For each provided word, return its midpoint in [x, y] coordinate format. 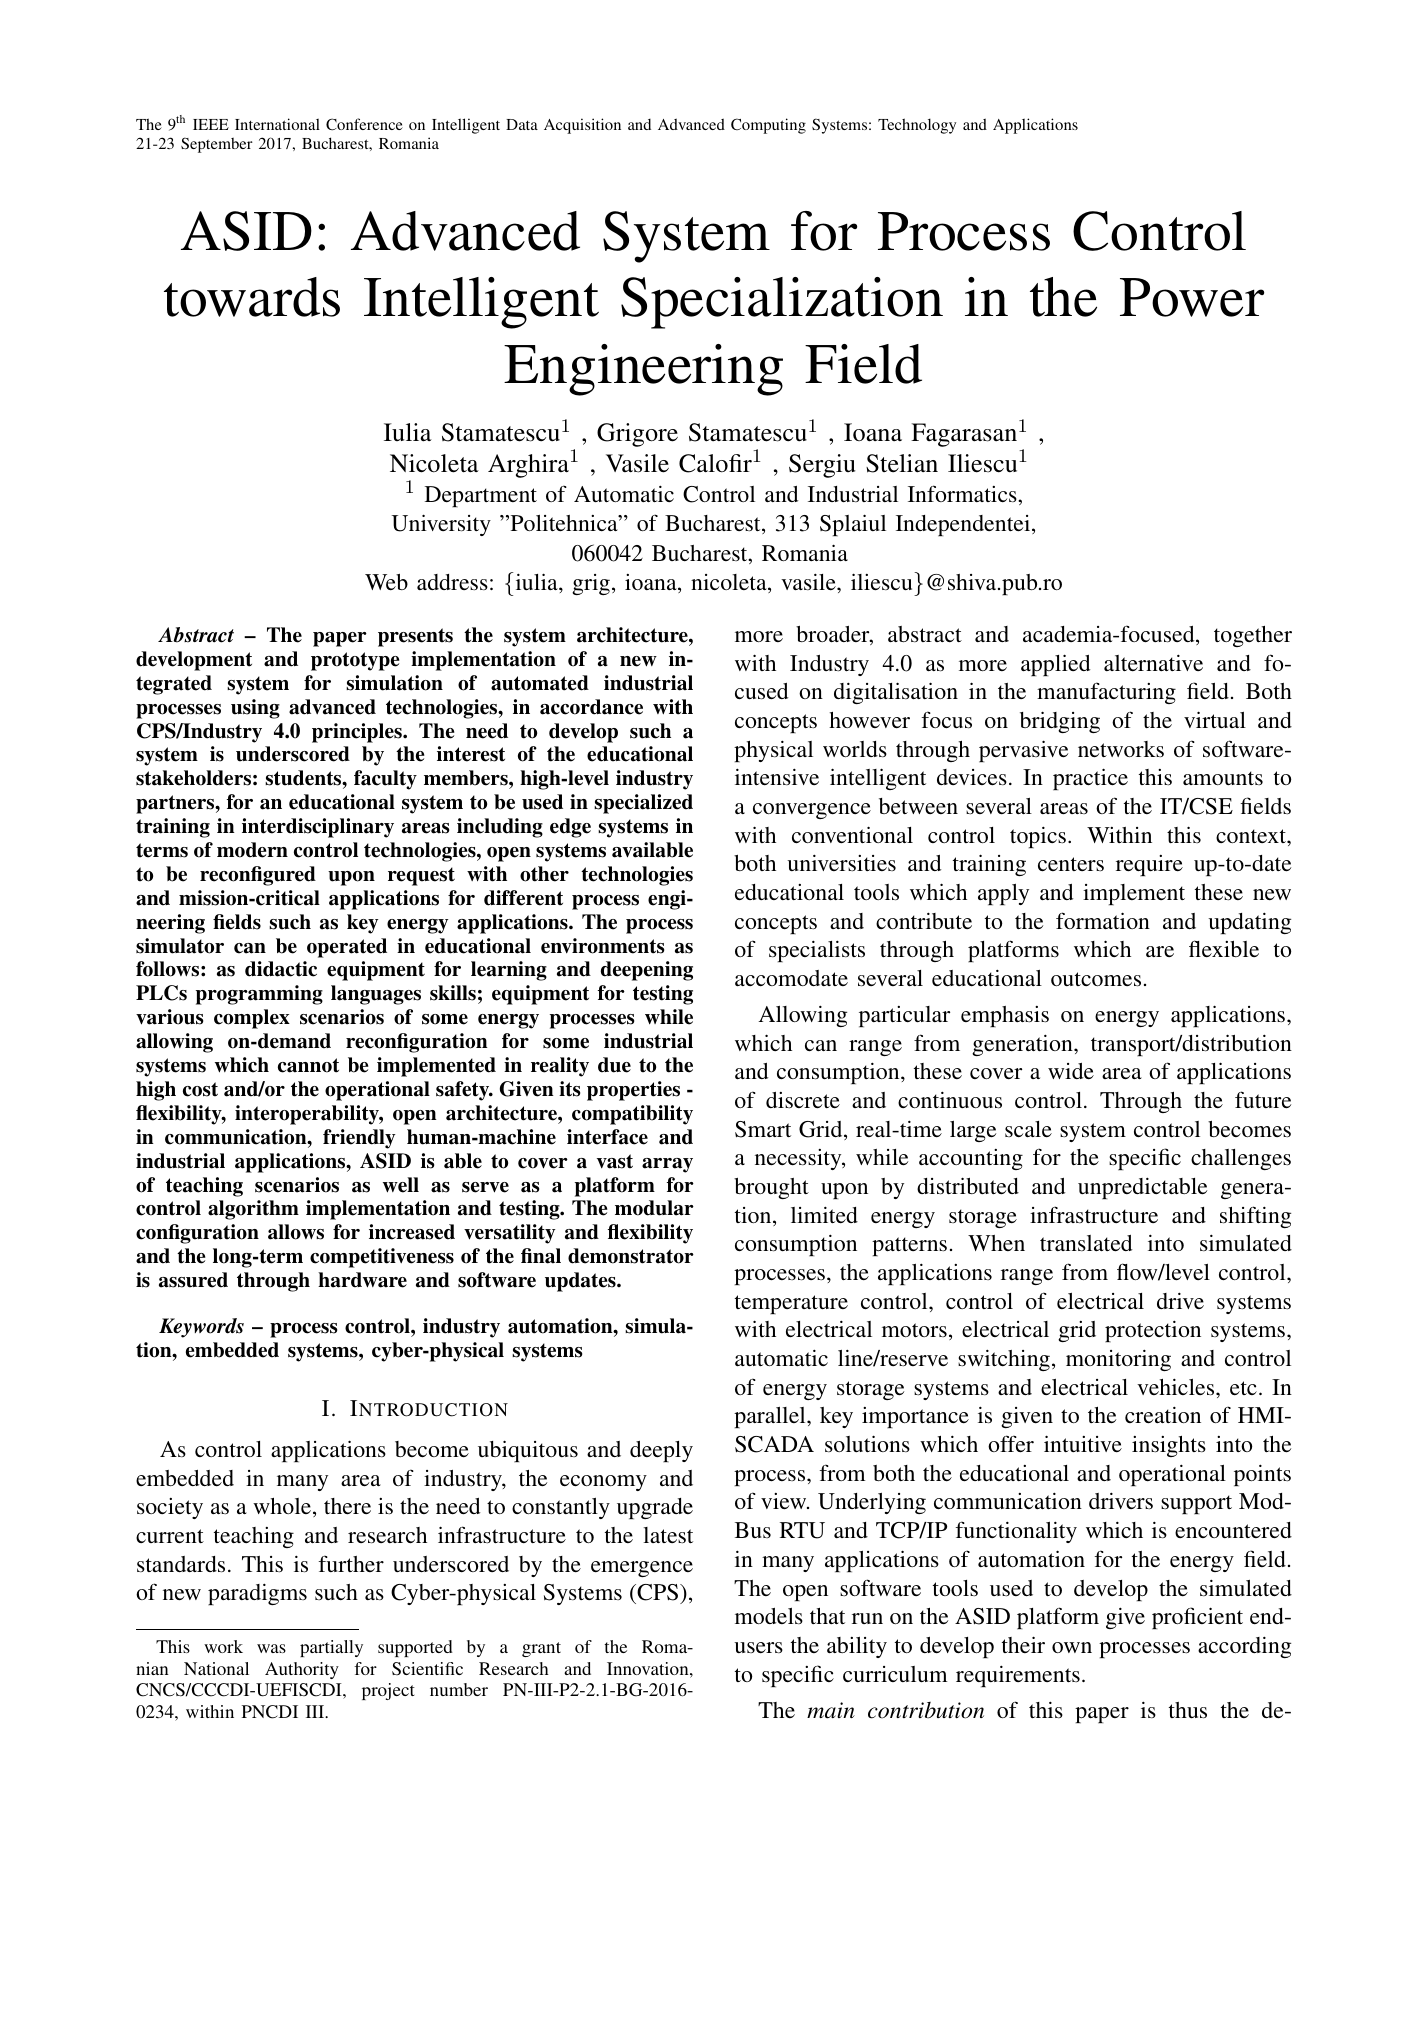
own [1072, 1647]
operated [347, 948]
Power [1192, 297]
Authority [302, 1670]
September [217, 145]
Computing [768, 126]
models [769, 1616]
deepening [647, 971]
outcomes [1096, 979]
